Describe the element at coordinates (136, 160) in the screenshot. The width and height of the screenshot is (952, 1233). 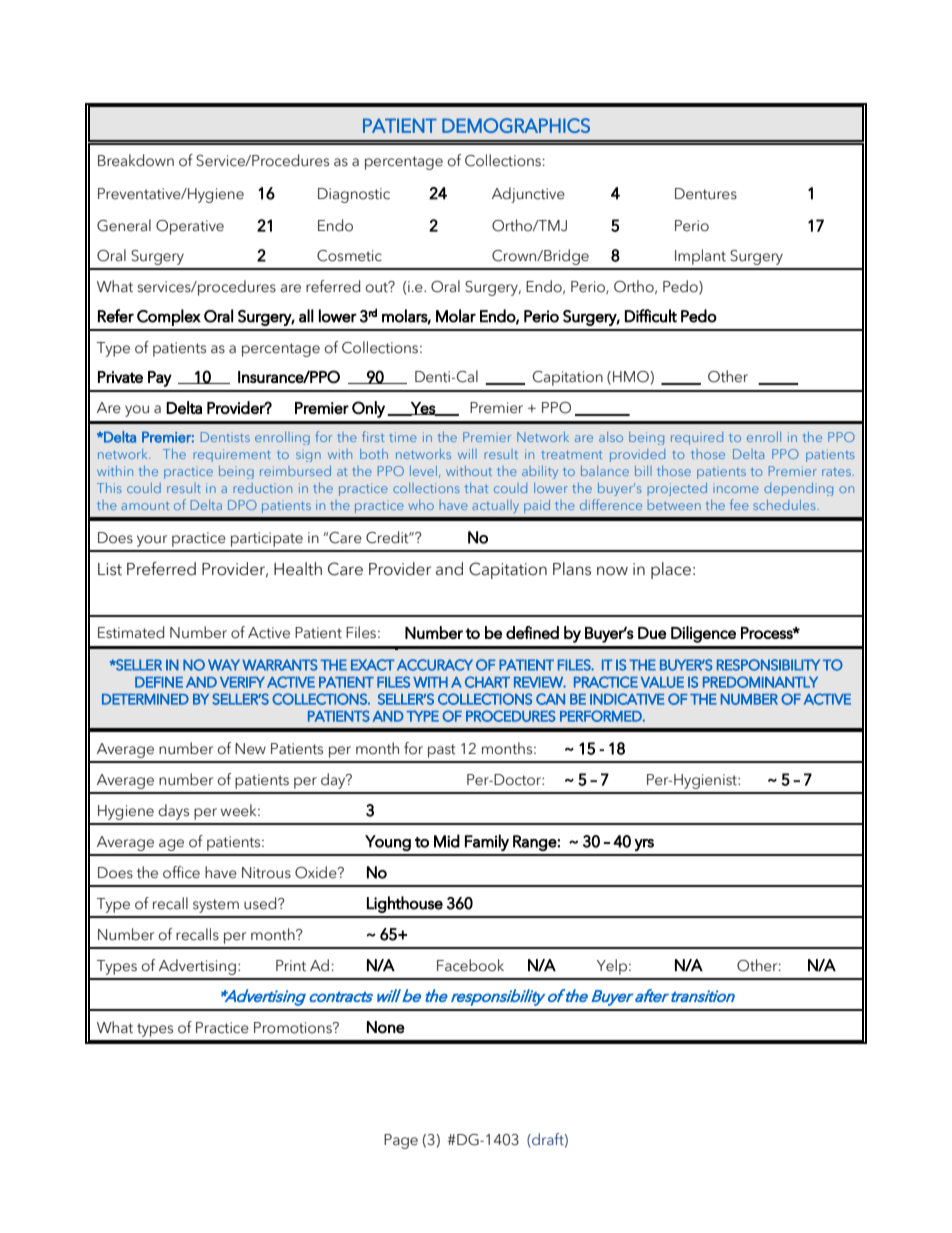
I see `Breakdown` at that location.
